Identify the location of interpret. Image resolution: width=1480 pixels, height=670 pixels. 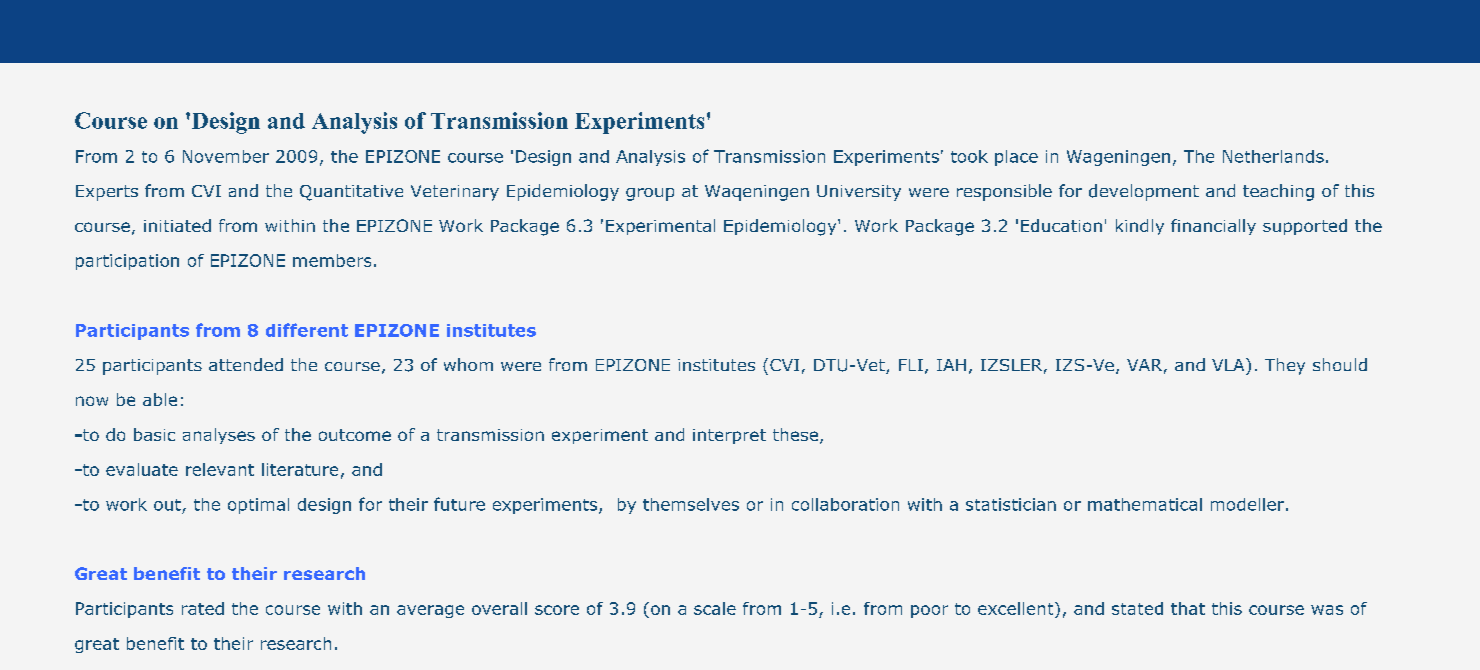
(729, 436).
